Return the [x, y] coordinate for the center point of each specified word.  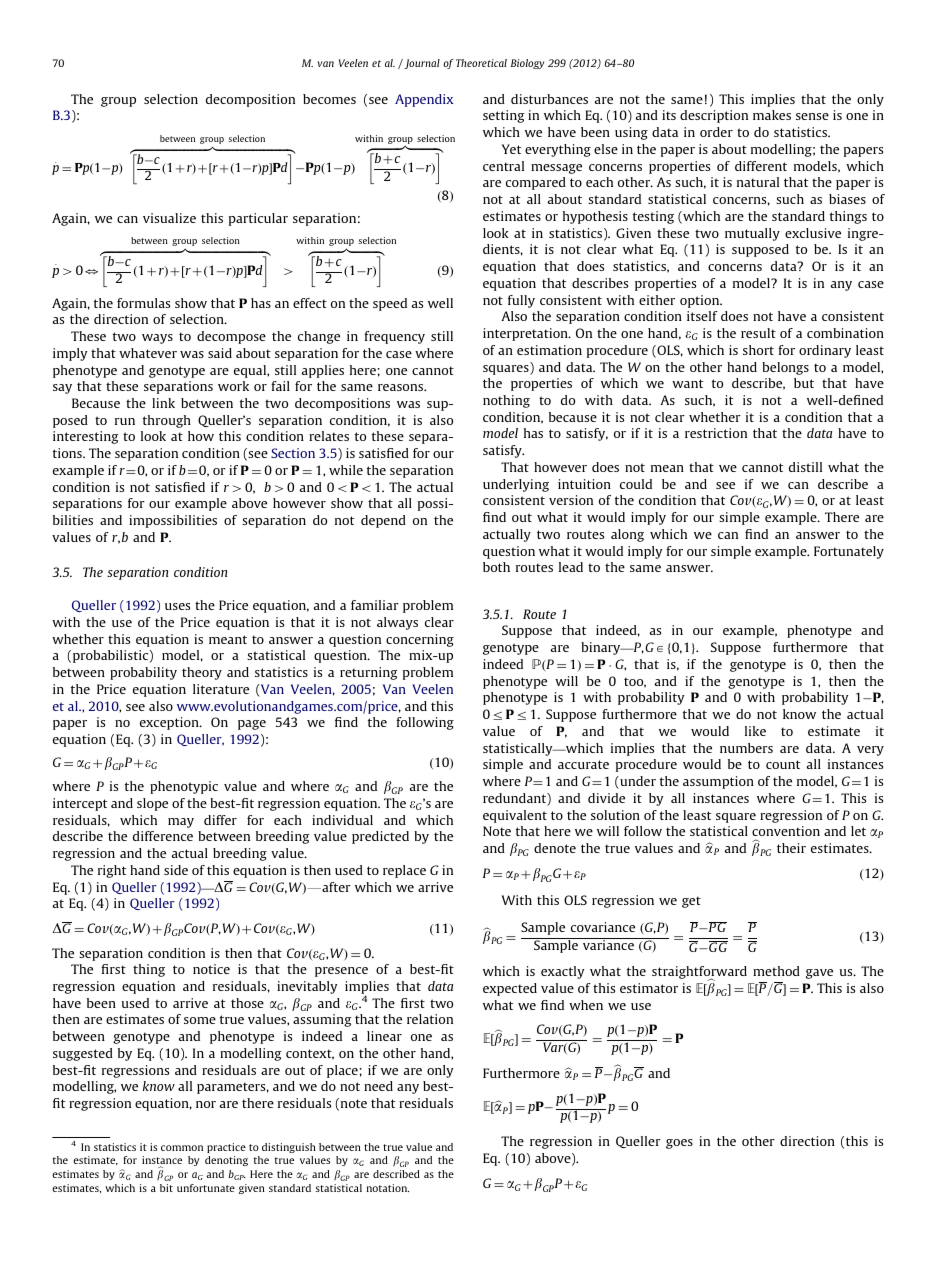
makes [772, 115]
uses [177, 606]
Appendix [424, 100]
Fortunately [849, 552]
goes [679, 1144]
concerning [420, 640]
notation [388, 1188]
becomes [329, 99]
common [182, 1148]
